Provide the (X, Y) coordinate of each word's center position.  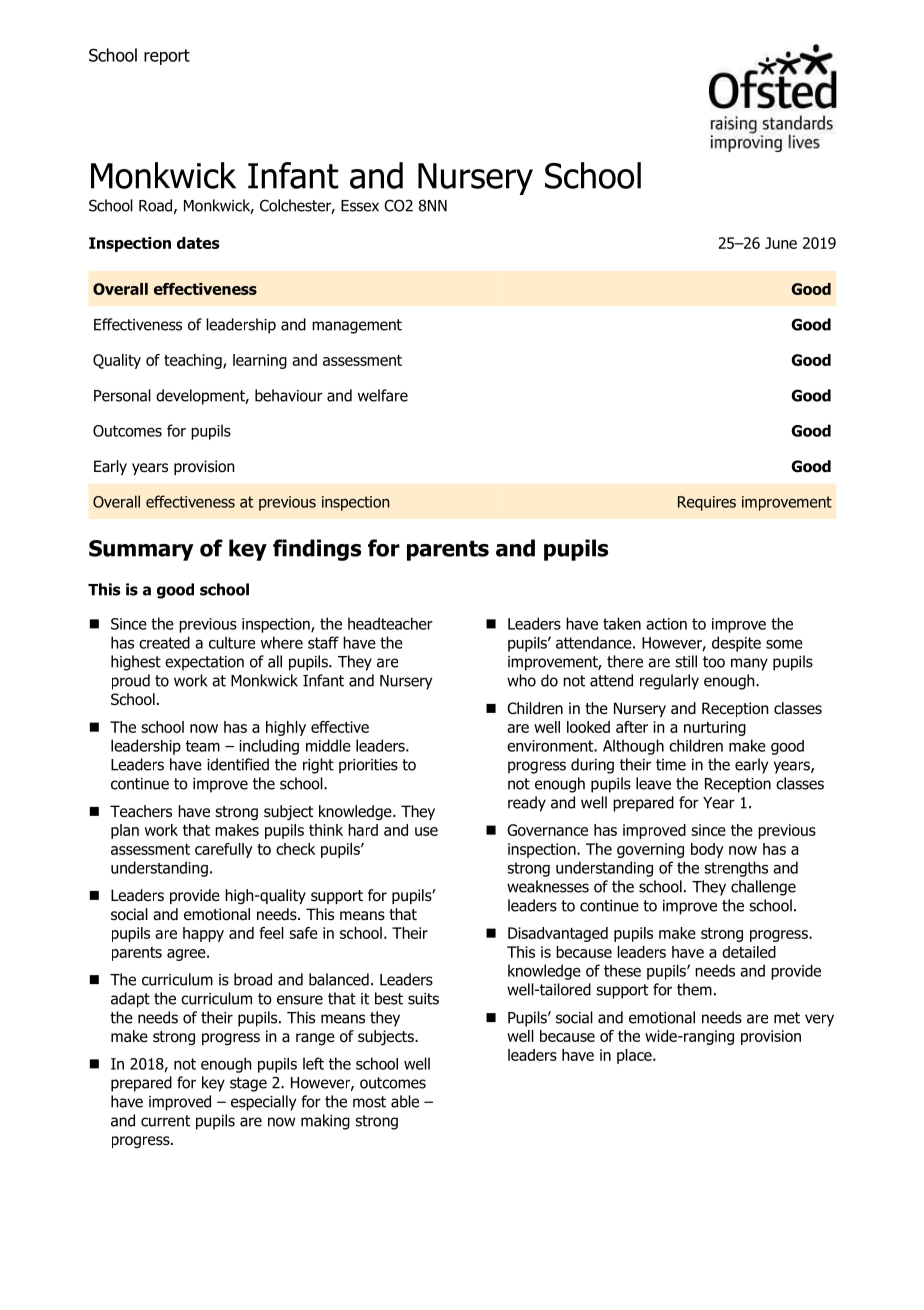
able (405, 1101)
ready (527, 804)
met (787, 1018)
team (203, 746)
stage (248, 1084)
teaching (194, 361)
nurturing (715, 728)
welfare (383, 395)
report (167, 57)
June (781, 243)
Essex (360, 206)
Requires (707, 503)
